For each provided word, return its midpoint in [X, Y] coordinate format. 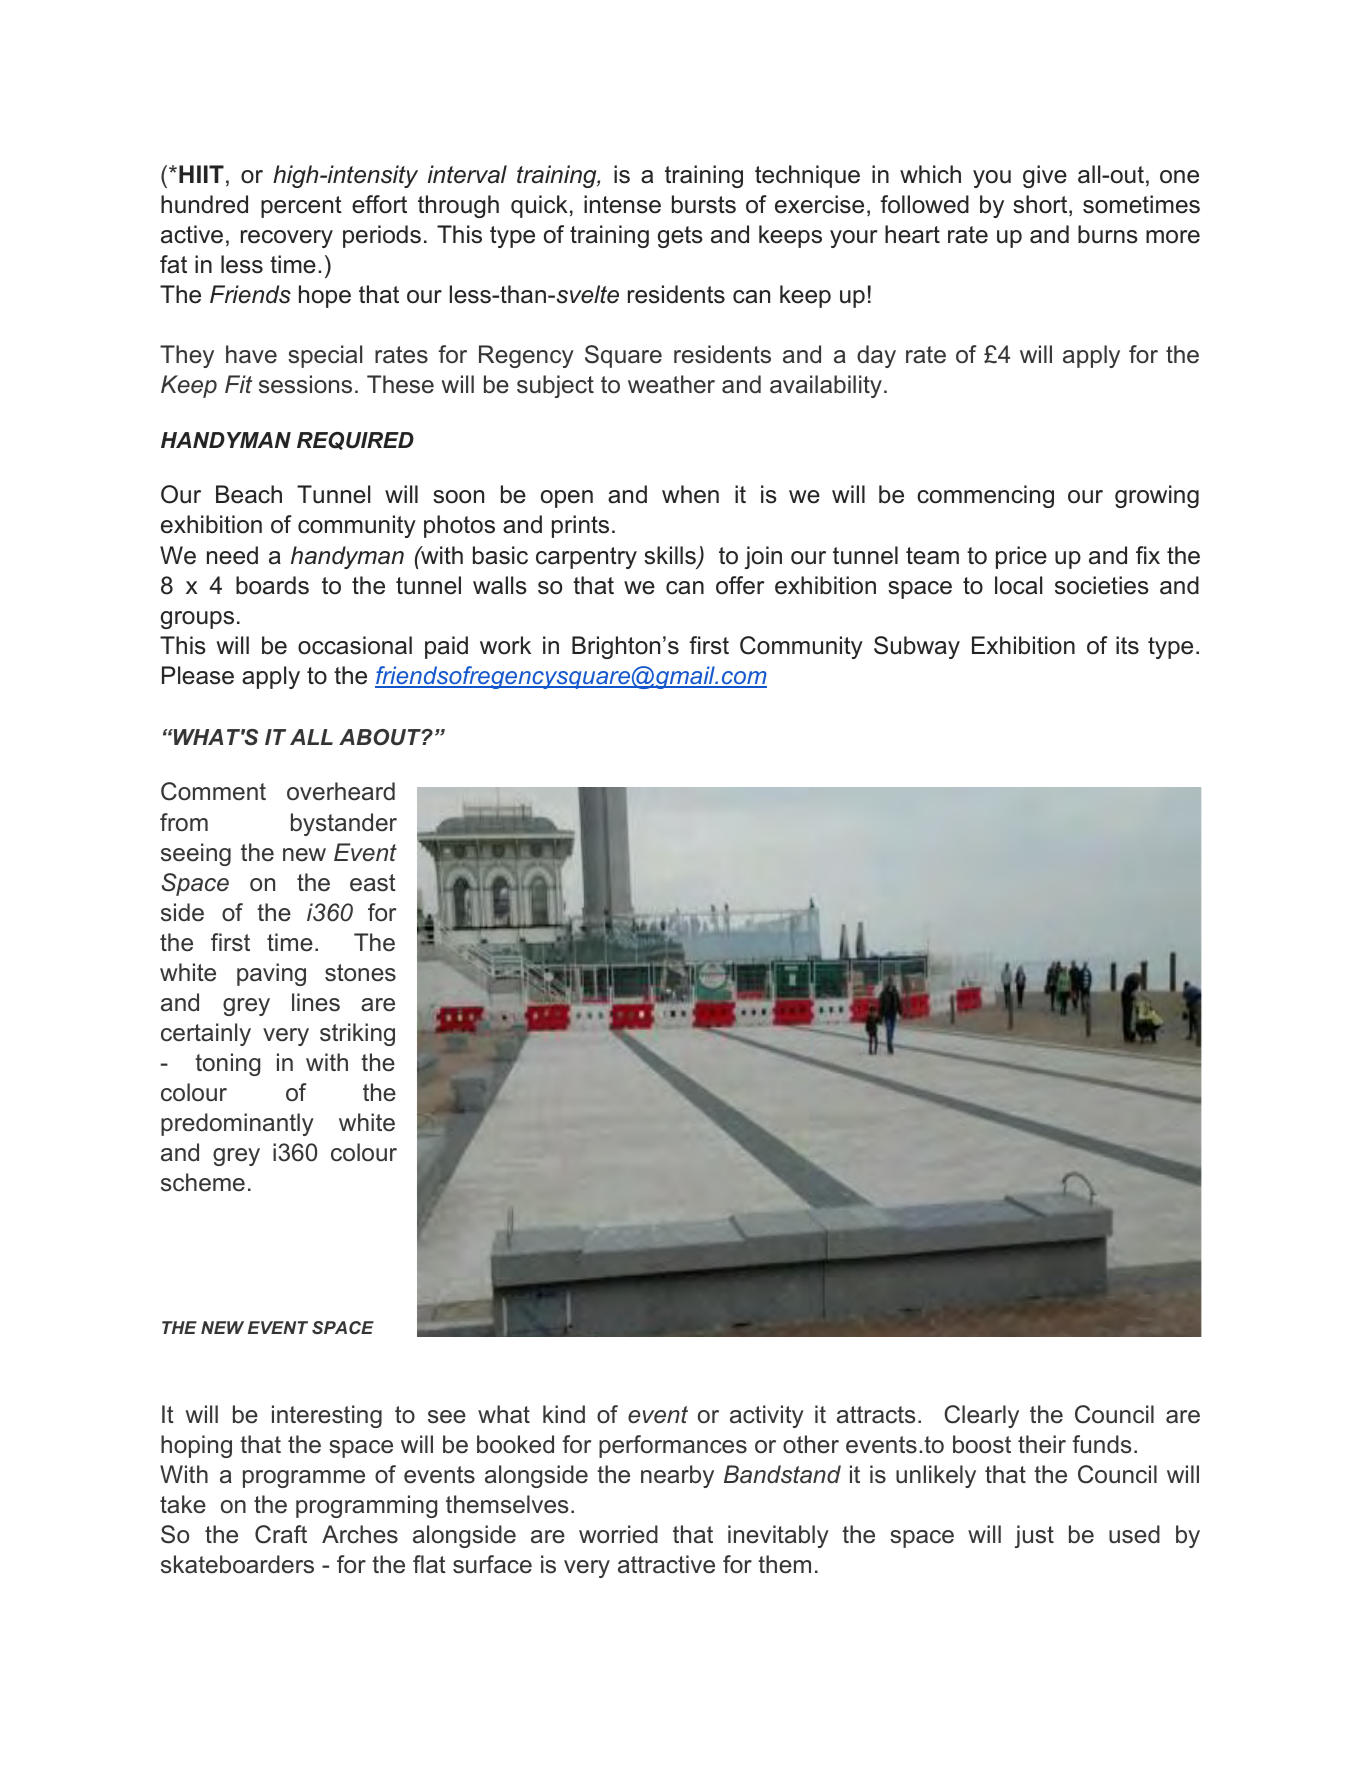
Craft [281, 1534]
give [1045, 176]
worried [618, 1534]
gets [680, 237]
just [1034, 1536]
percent [301, 207]
